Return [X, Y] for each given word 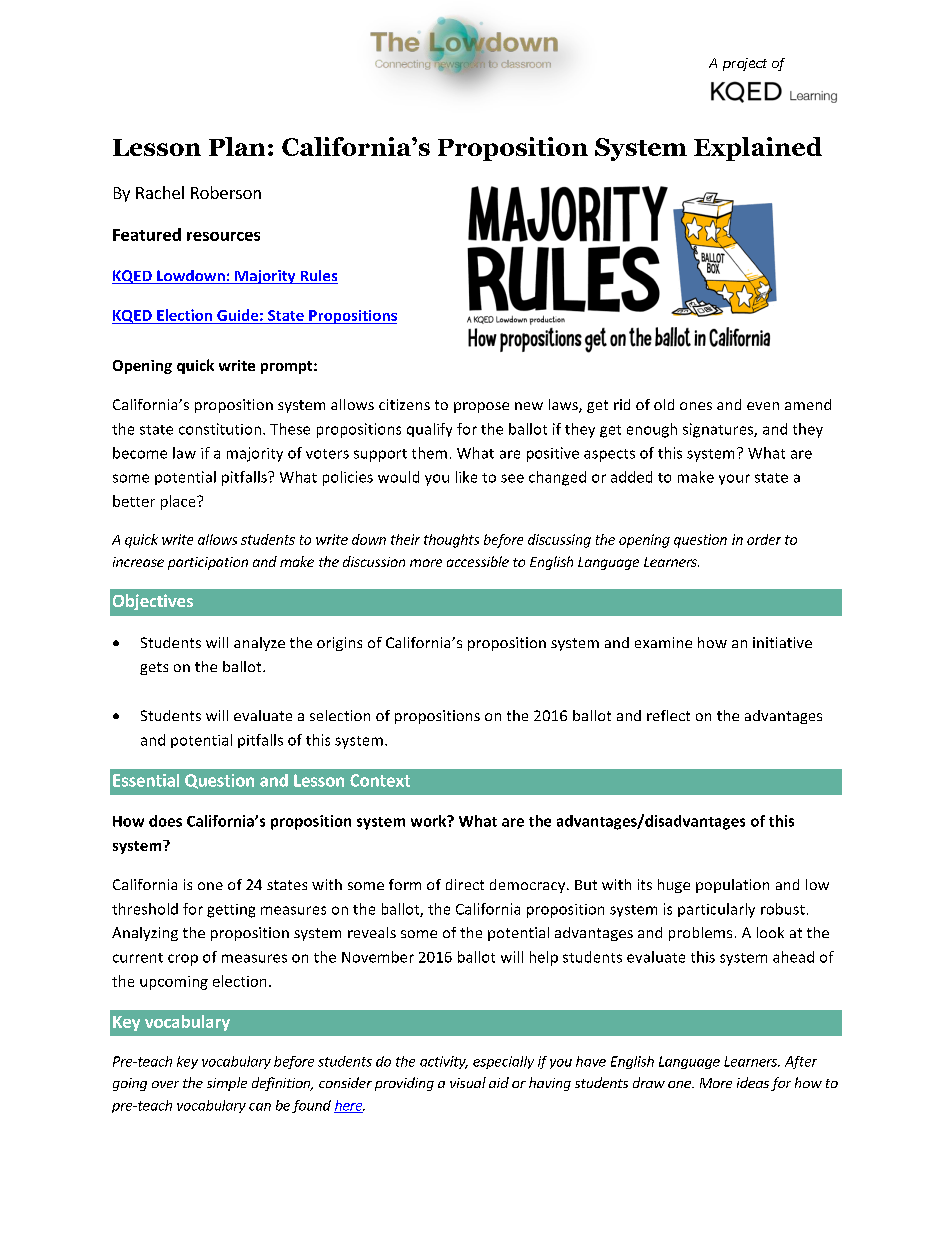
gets [154, 668]
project [745, 64]
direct [465, 884]
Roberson [226, 192]
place [179, 502]
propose [481, 407]
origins [339, 644]
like [466, 477]
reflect [668, 715]
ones [696, 406]
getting [231, 911]
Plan [237, 146]
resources [223, 236]
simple [227, 1084]
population [732, 886]
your [734, 479]
